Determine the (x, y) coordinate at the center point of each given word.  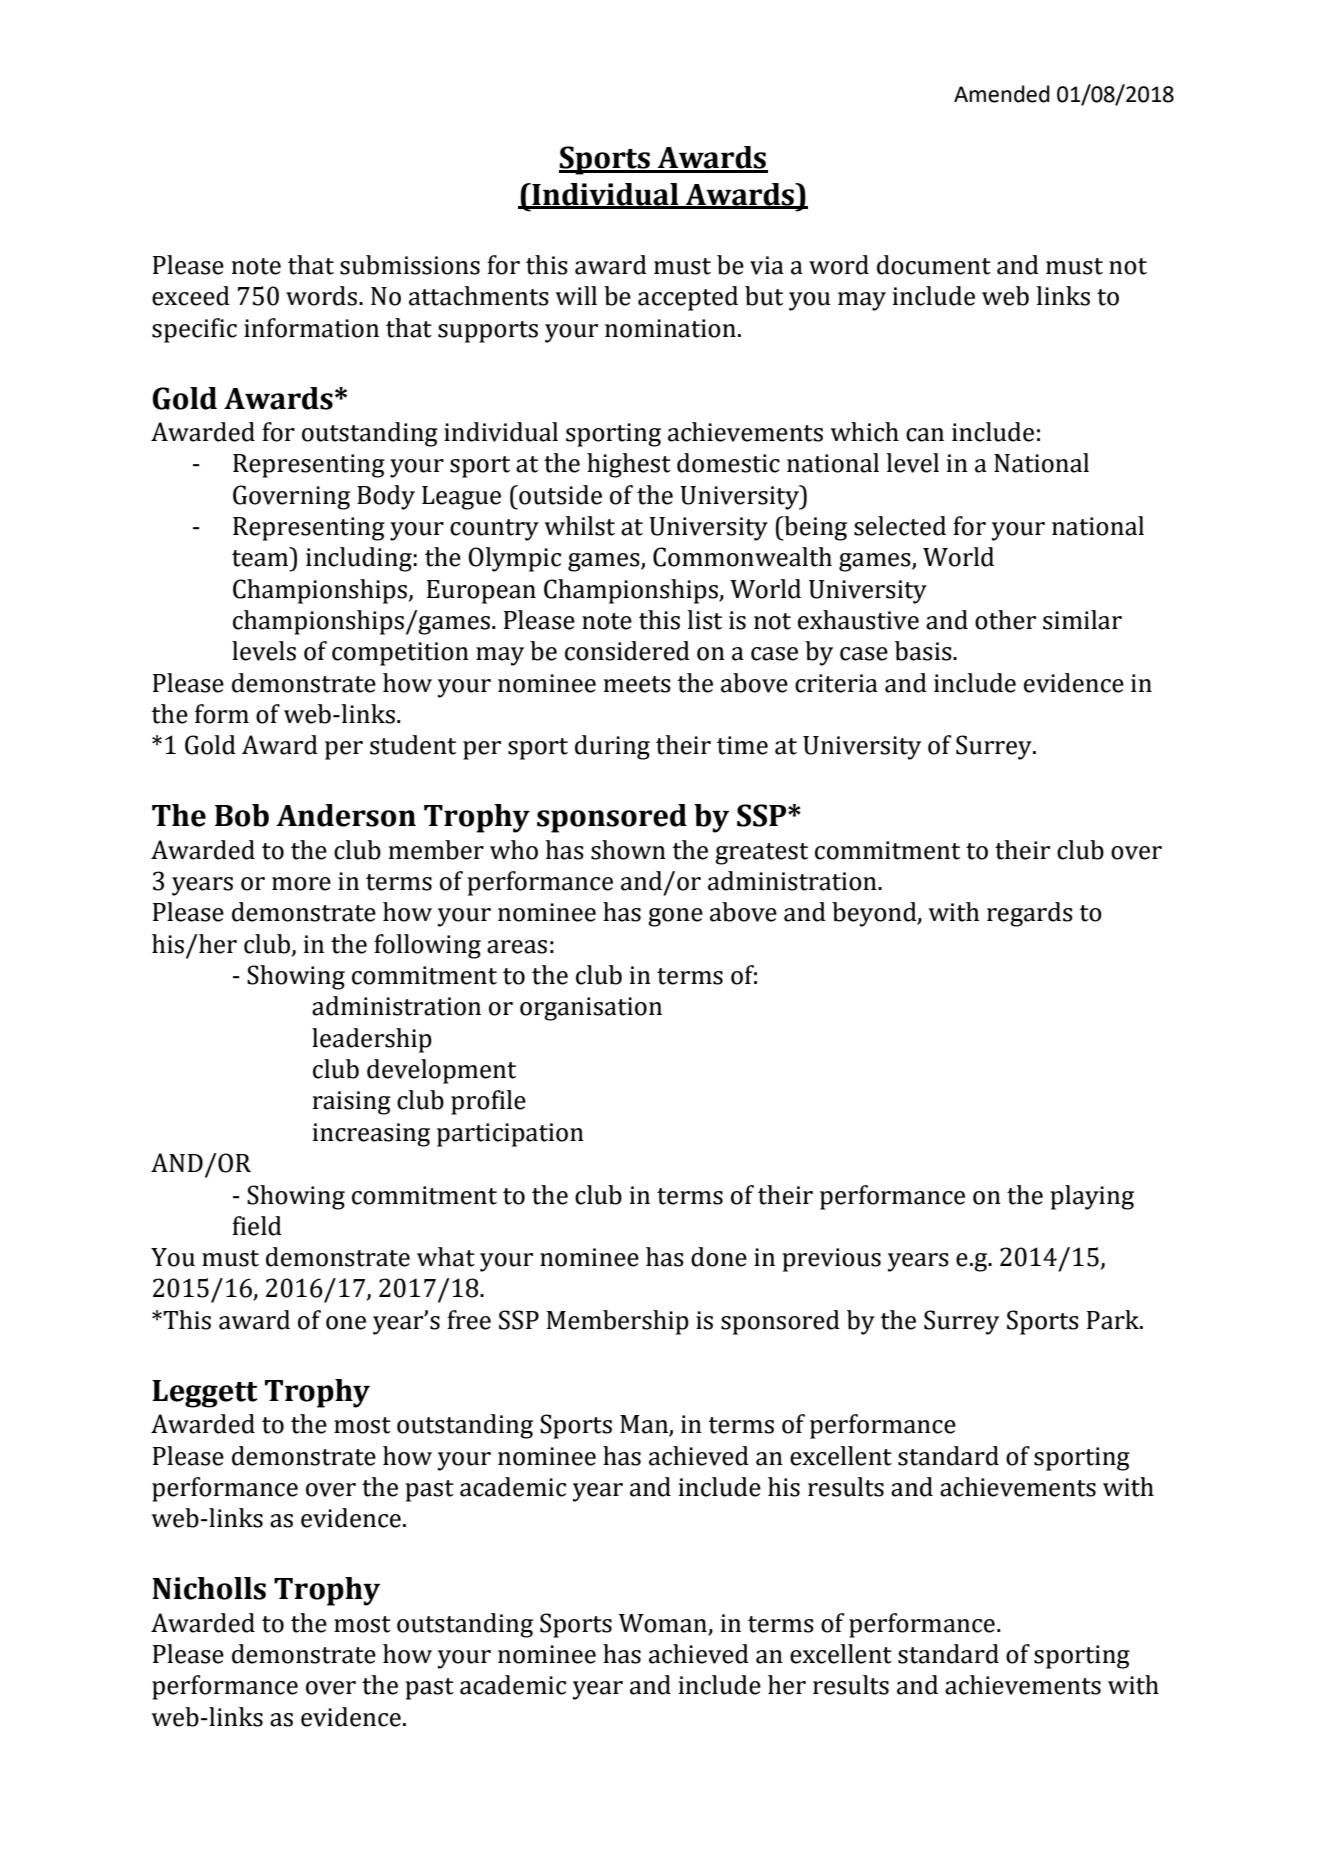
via (767, 265)
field (257, 1226)
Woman (663, 1623)
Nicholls (209, 1588)
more (301, 884)
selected (900, 526)
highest (629, 465)
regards (1030, 914)
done (719, 1257)
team (261, 557)
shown (628, 850)
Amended (1002, 94)
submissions (410, 265)
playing (1092, 1197)
